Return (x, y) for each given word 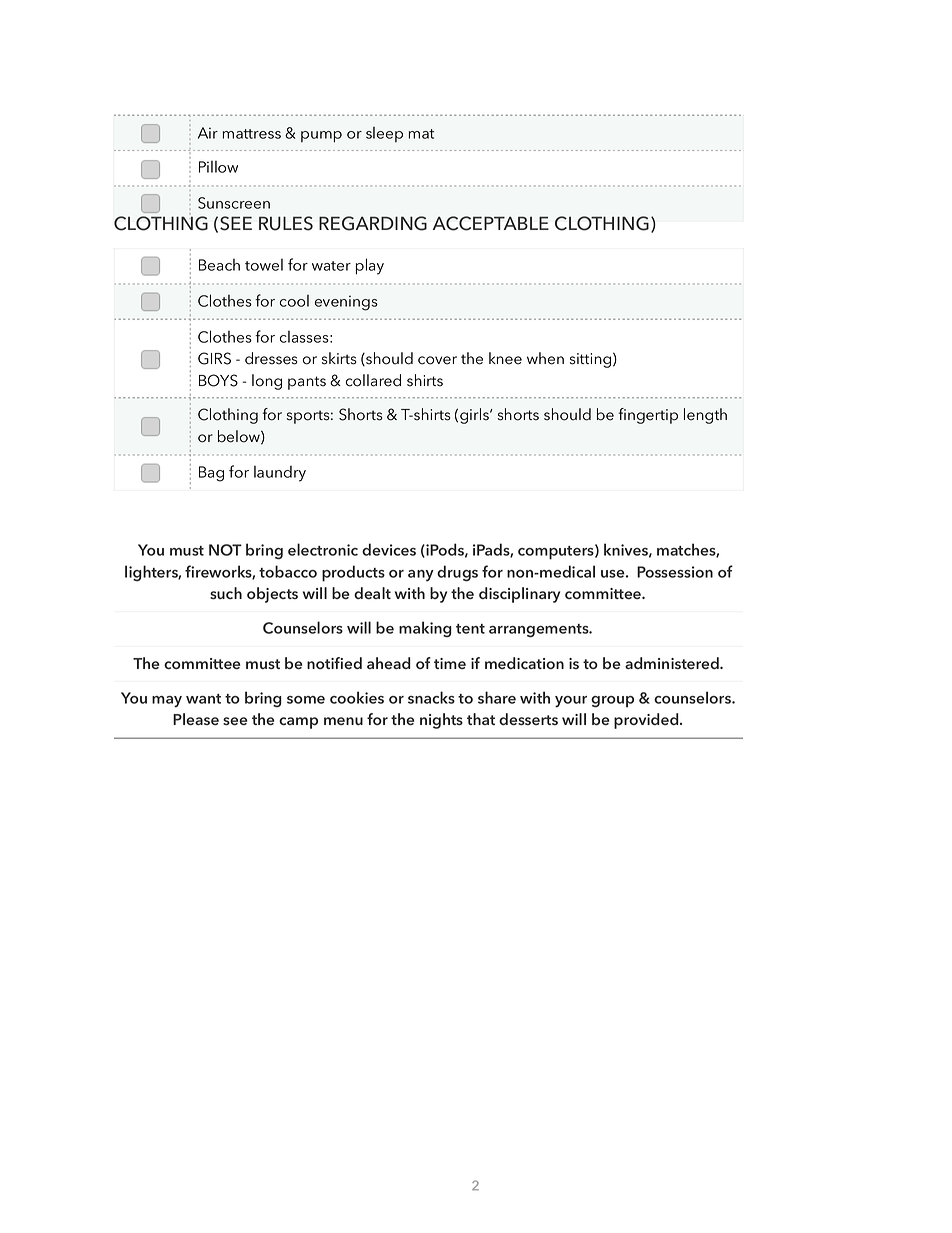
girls (475, 416)
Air (208, 133)
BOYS (218, 380)
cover (437, 360)
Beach (219, 265)
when (545, 358)
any (421, 576)
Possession (675, 572)
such (226, 593)
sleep (384, 134)
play (370, 266)
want (203, 699)
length (705, 416)
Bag (211, 474)
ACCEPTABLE (491, 223)
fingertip (648, 416)
